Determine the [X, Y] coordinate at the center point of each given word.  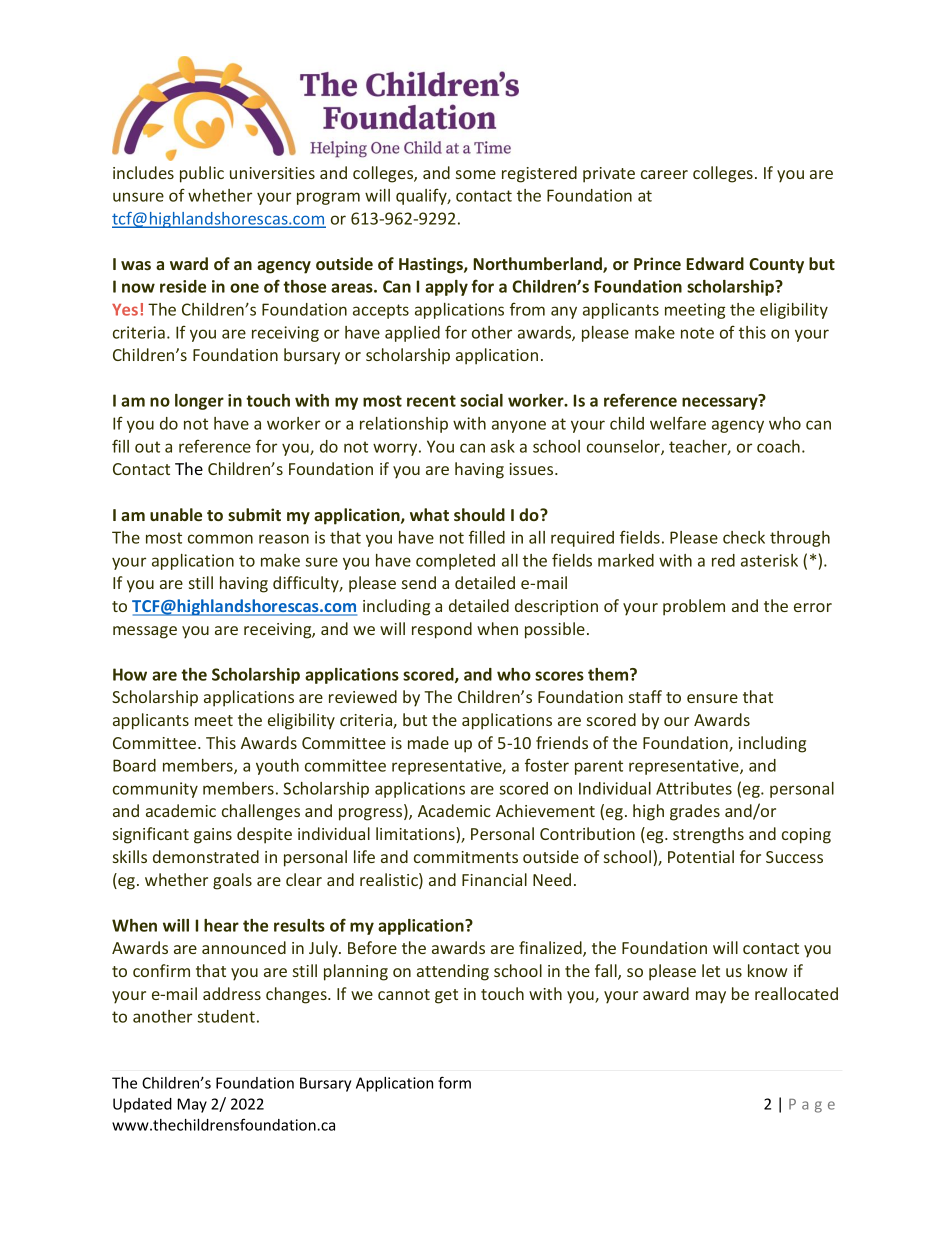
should [479, 514]
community [155, 790]
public [202, 174]
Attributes [694, 788]
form [454, 1082]
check [744, 537]
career [664, 174]
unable [176, 514]
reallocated [796, 993]
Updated [142, 1105]
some [476, 174]
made [428, 742]
